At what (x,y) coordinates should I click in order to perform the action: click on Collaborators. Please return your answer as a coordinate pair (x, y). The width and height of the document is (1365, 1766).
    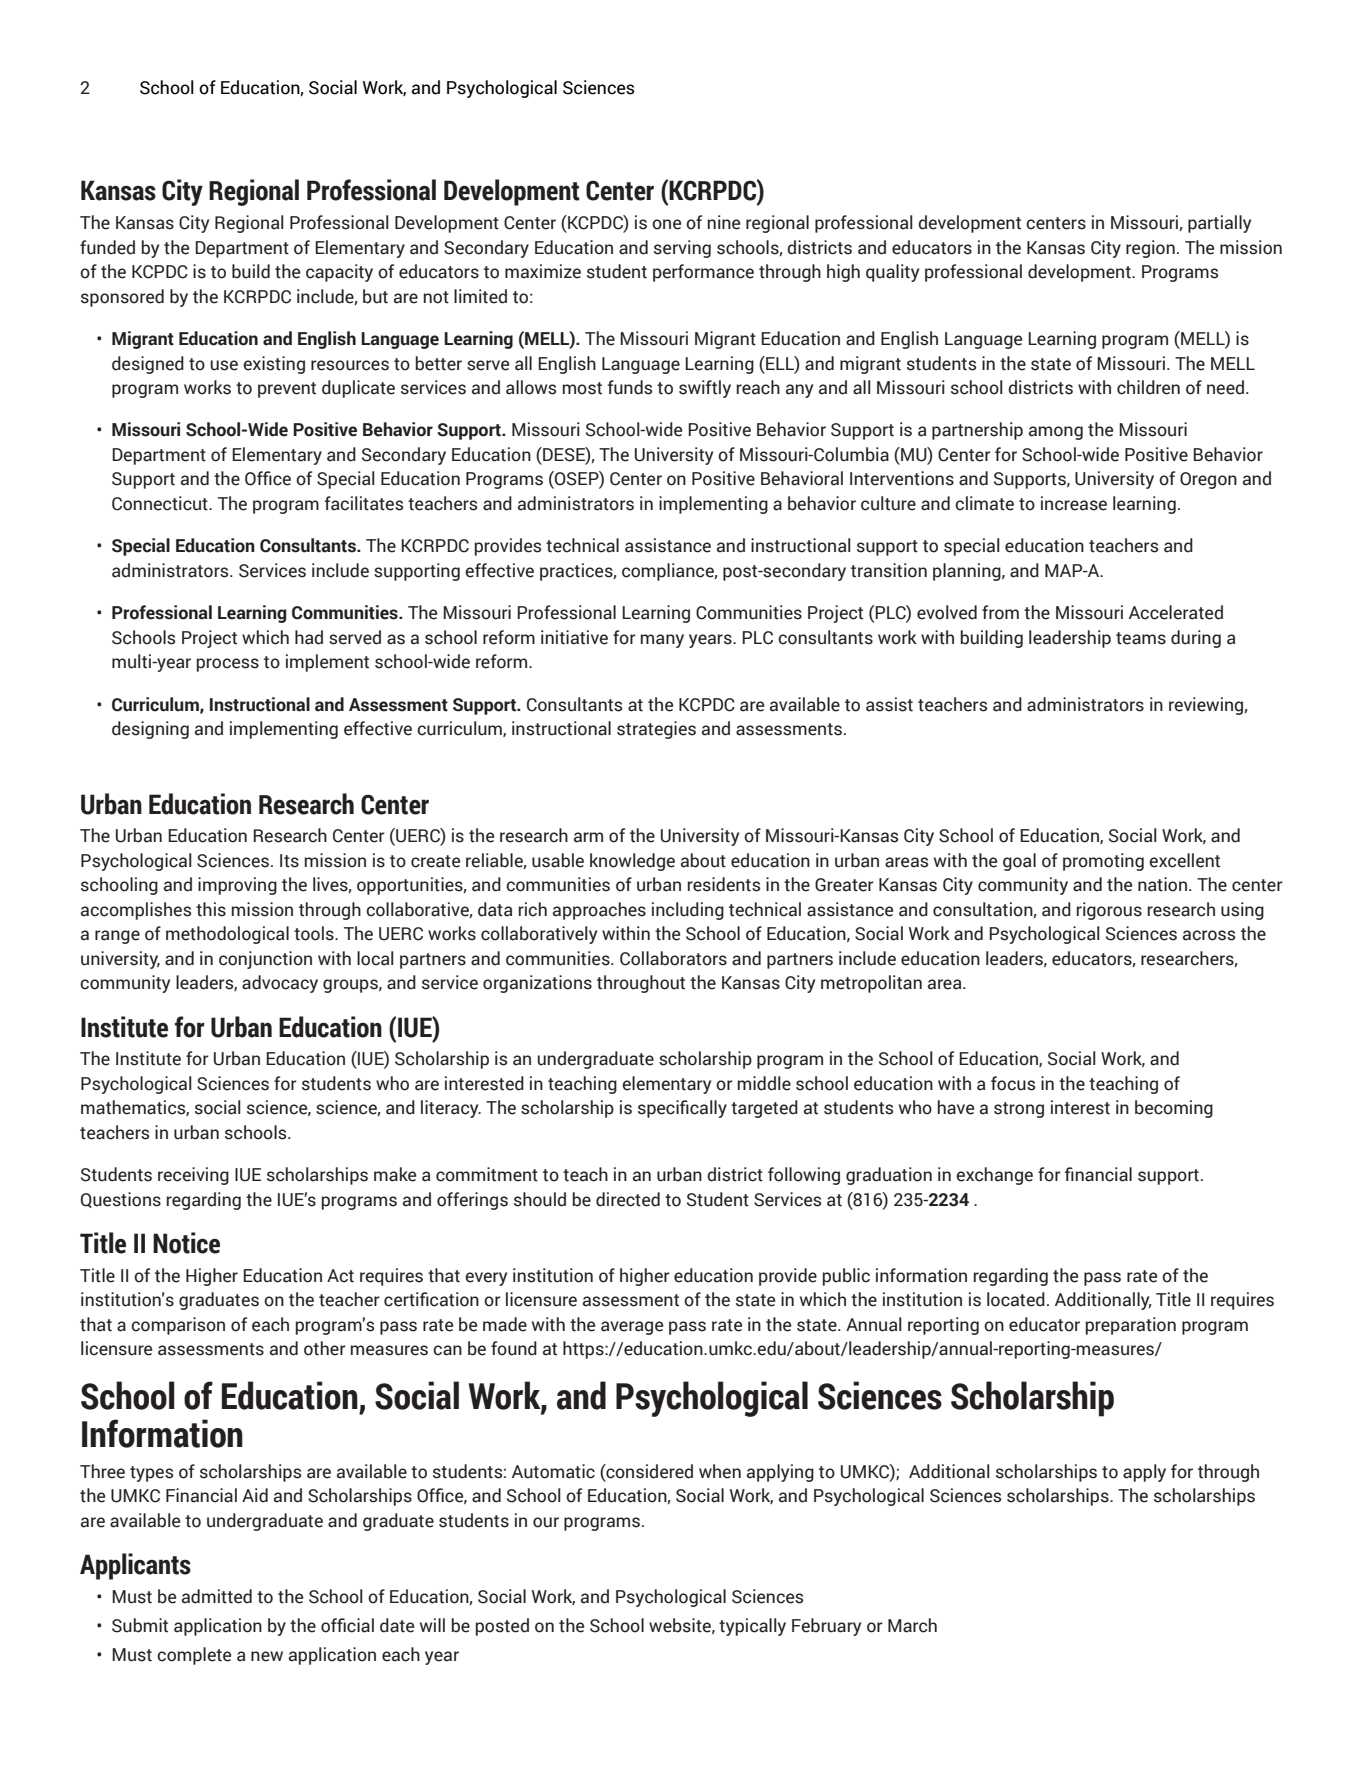
    Looking at the image, I should click on (673, 958).
